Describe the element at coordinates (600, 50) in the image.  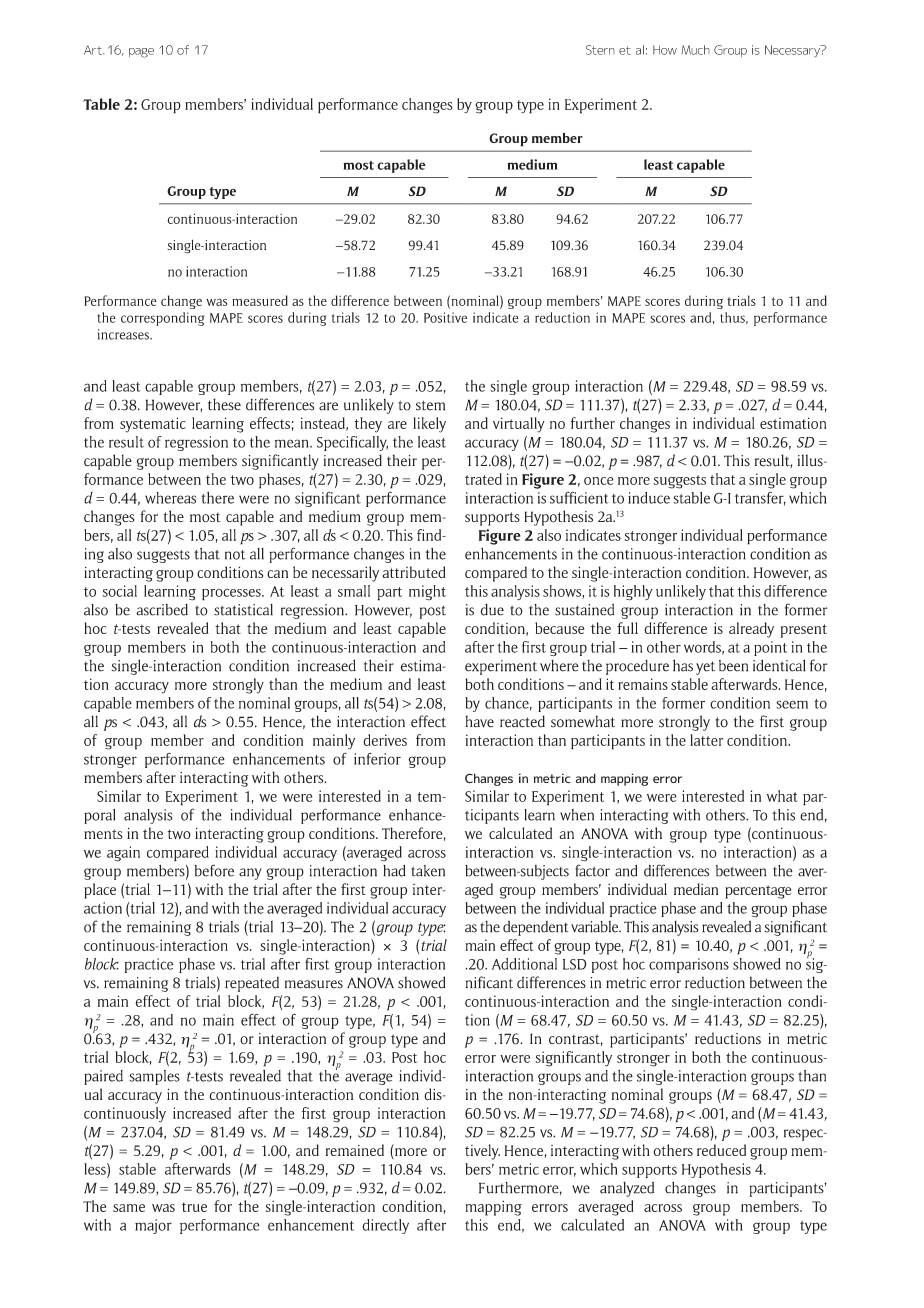
I see `Stern` at that location.
